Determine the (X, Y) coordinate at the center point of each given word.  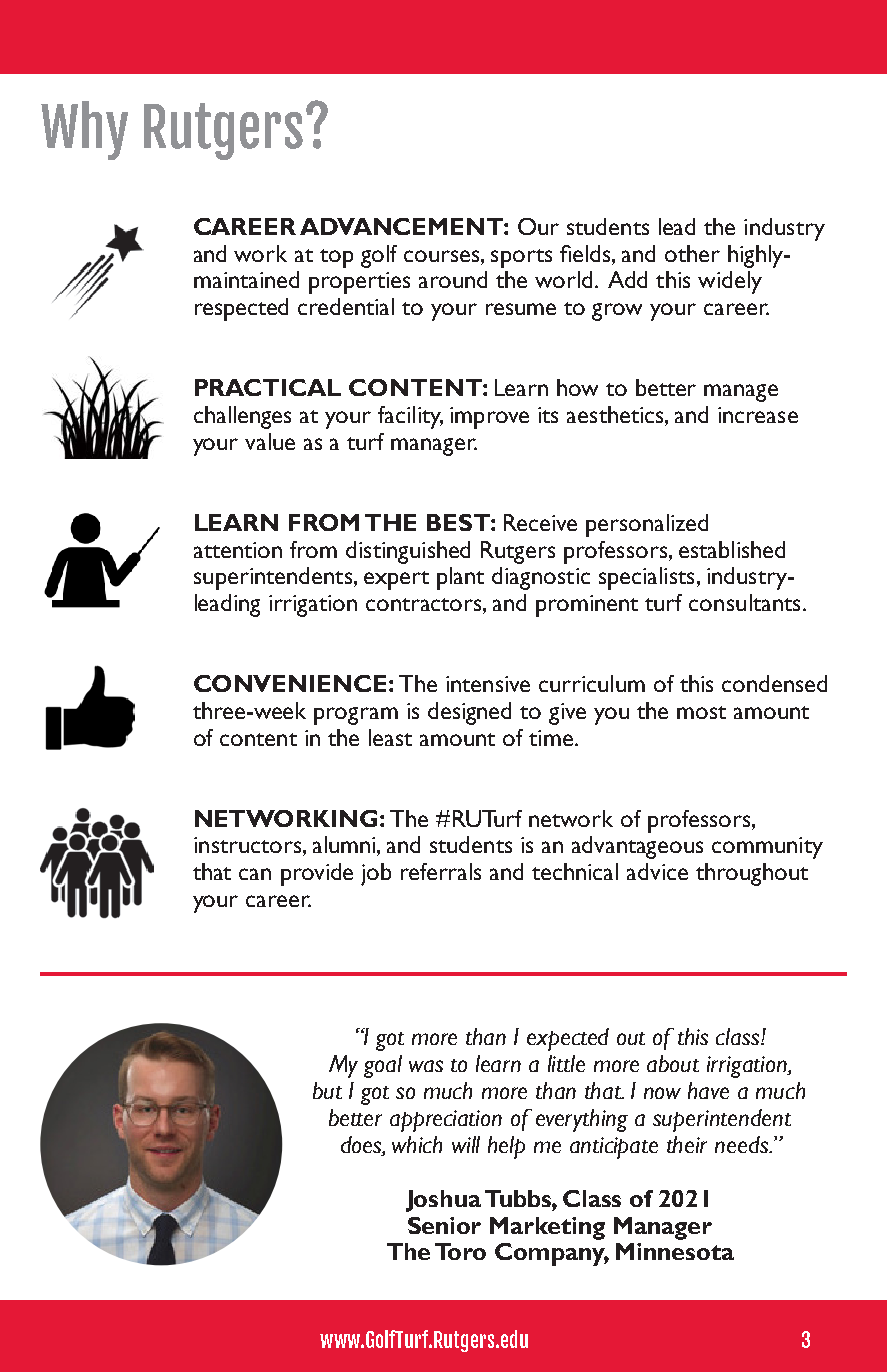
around (453, 279)
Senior (444, 1225)
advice (657, 871)
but (327, 1090)
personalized (647, 525)
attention (238, 550)
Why (84, 130)
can (255, 874)
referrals (441, 871)
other (692, 253)
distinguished (408, 552)
